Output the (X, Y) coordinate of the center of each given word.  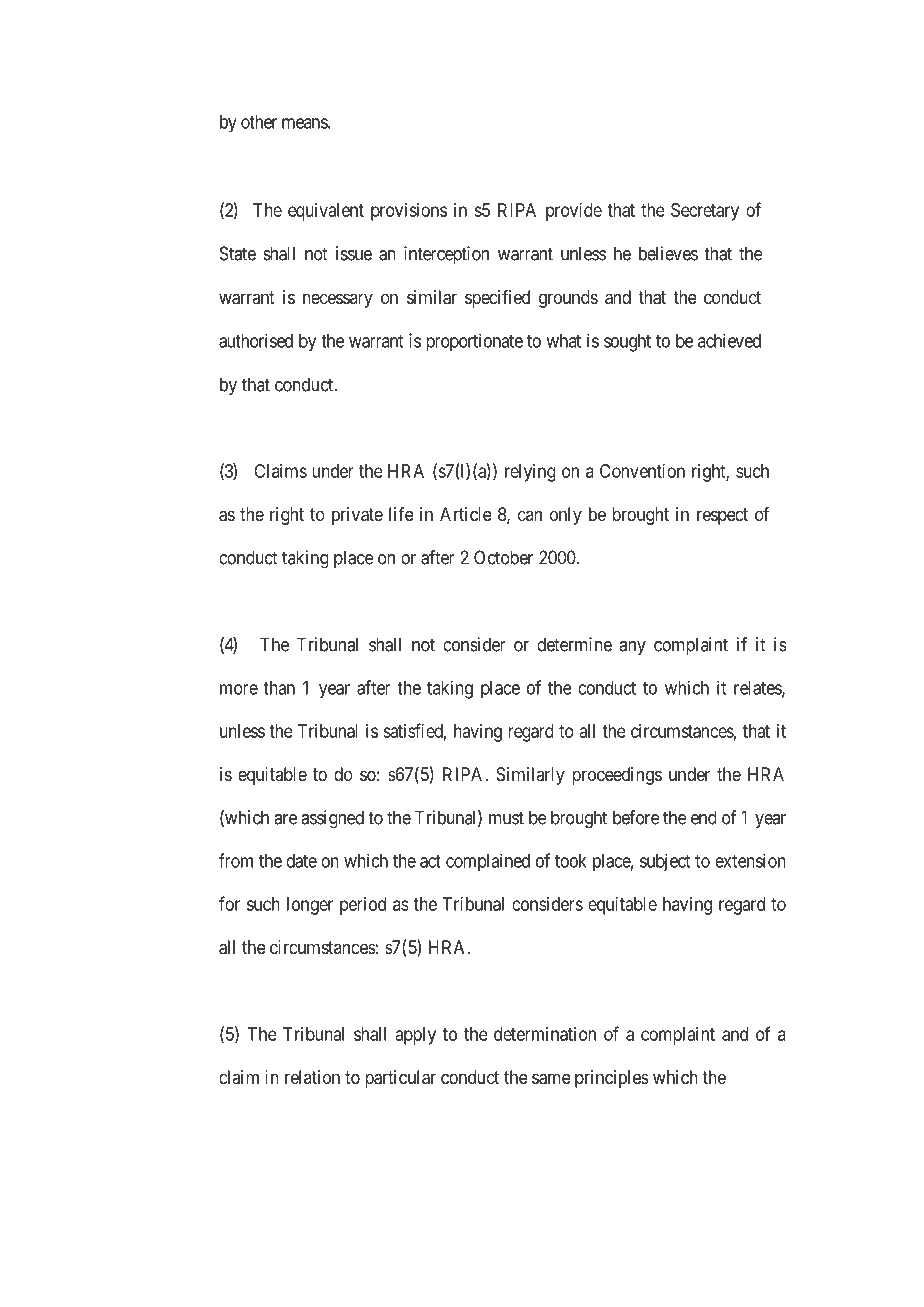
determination (545, 1034)
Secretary (705, 212)
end (704, 817)
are (285, 819)
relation (312, 1077)
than (279, 688)
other (259, 122)
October (503, 557)
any (632, 648)
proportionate (474, 342)
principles (612, 1079)
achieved (729, 340)
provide (574, 212)
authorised (256, 340)
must (506, 818)
